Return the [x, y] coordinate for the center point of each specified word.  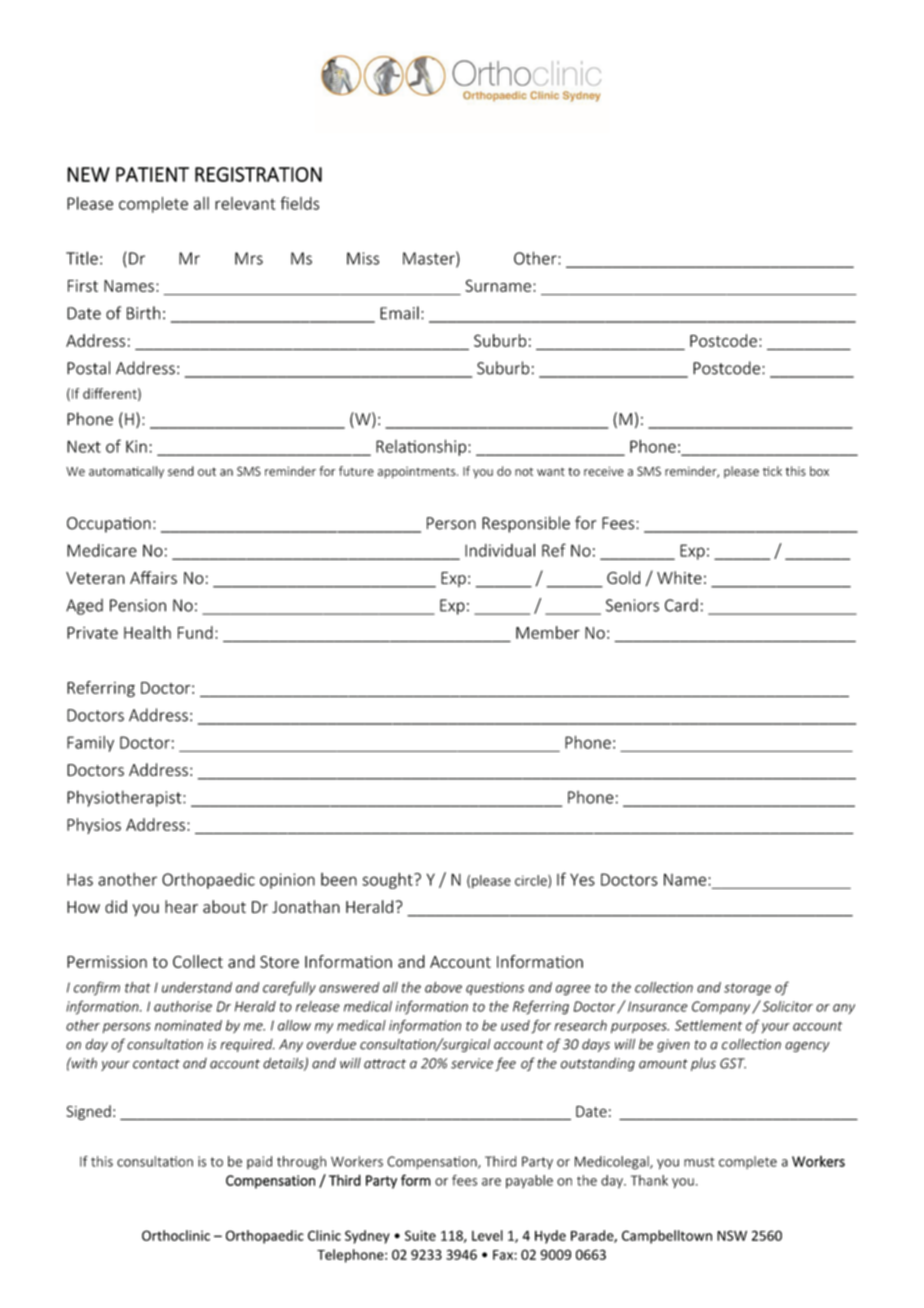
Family [90, 744]
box [819, 471]
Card [681, 605]
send [181, 471]
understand [197, 987]
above [443, 987]
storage [747, 989]
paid [259, 1162]
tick [772, 471]
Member [548, 632]
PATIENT [152, 174]
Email [399, 313]
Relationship [421, 447]
